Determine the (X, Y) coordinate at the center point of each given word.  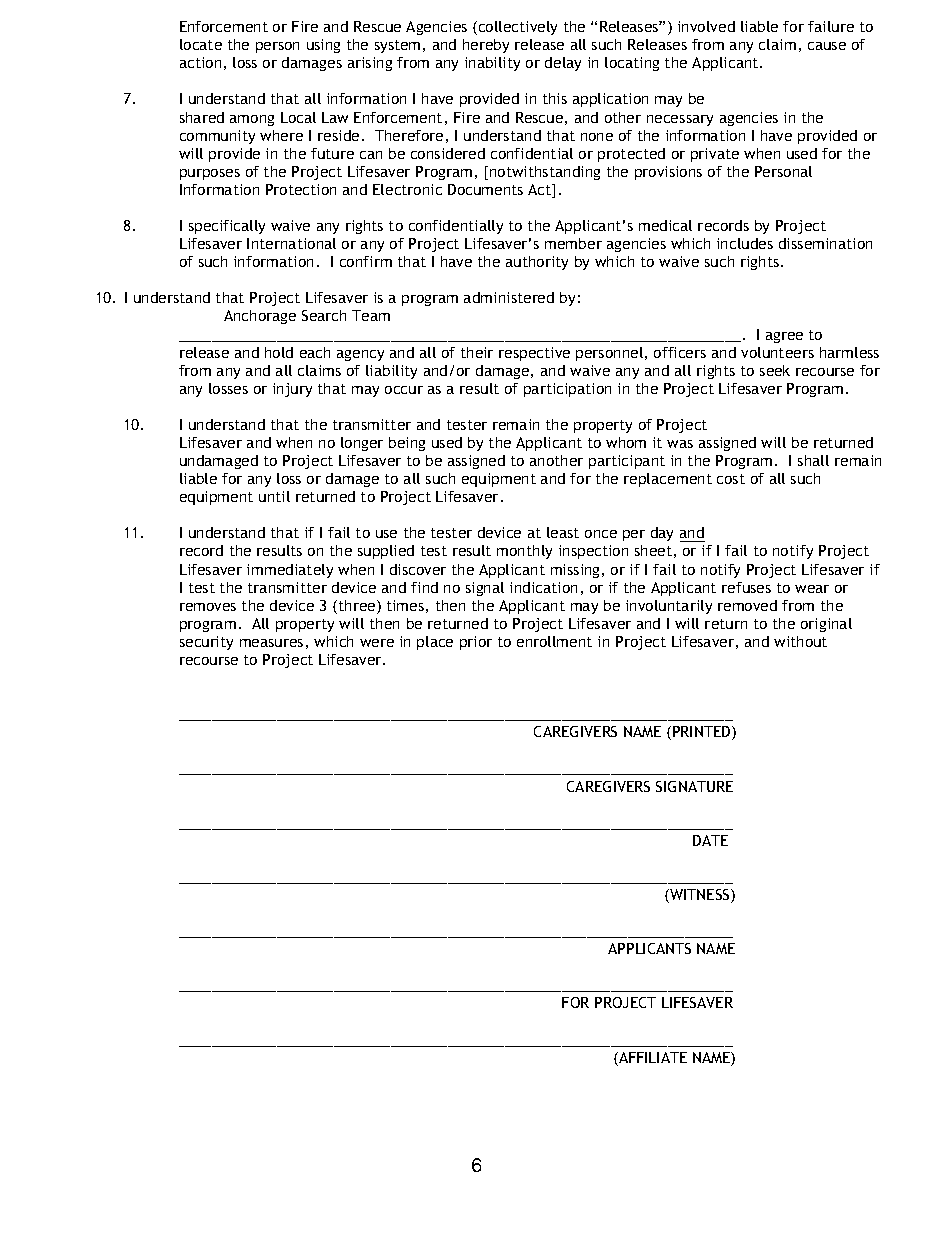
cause (827, 46)
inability (492, 64)
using (323, 46)
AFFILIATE (652, 1059)
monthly (524, 552)
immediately (290, 571)
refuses (746, 587)
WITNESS (700, 896)
